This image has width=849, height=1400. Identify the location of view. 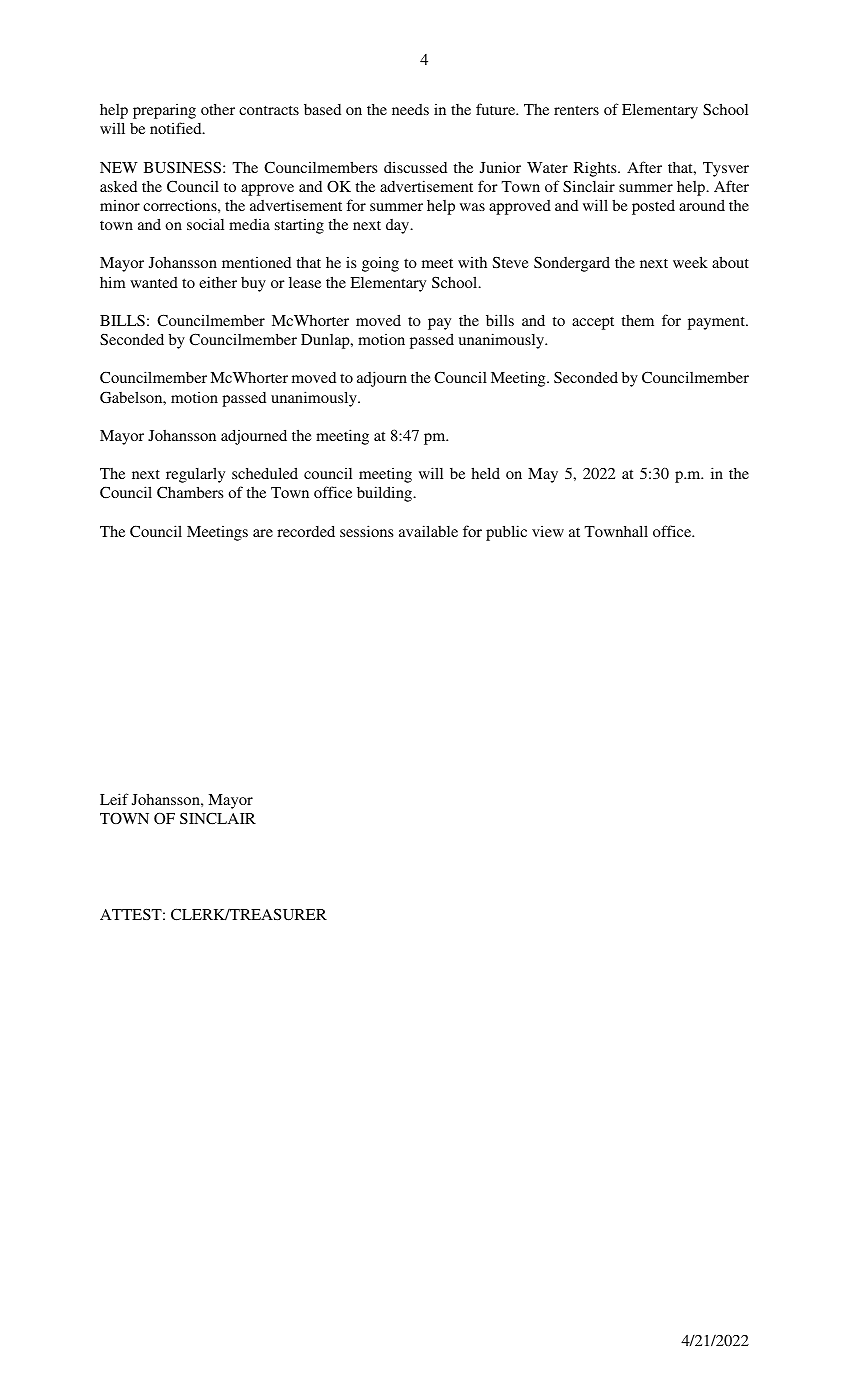
(548, 531).
